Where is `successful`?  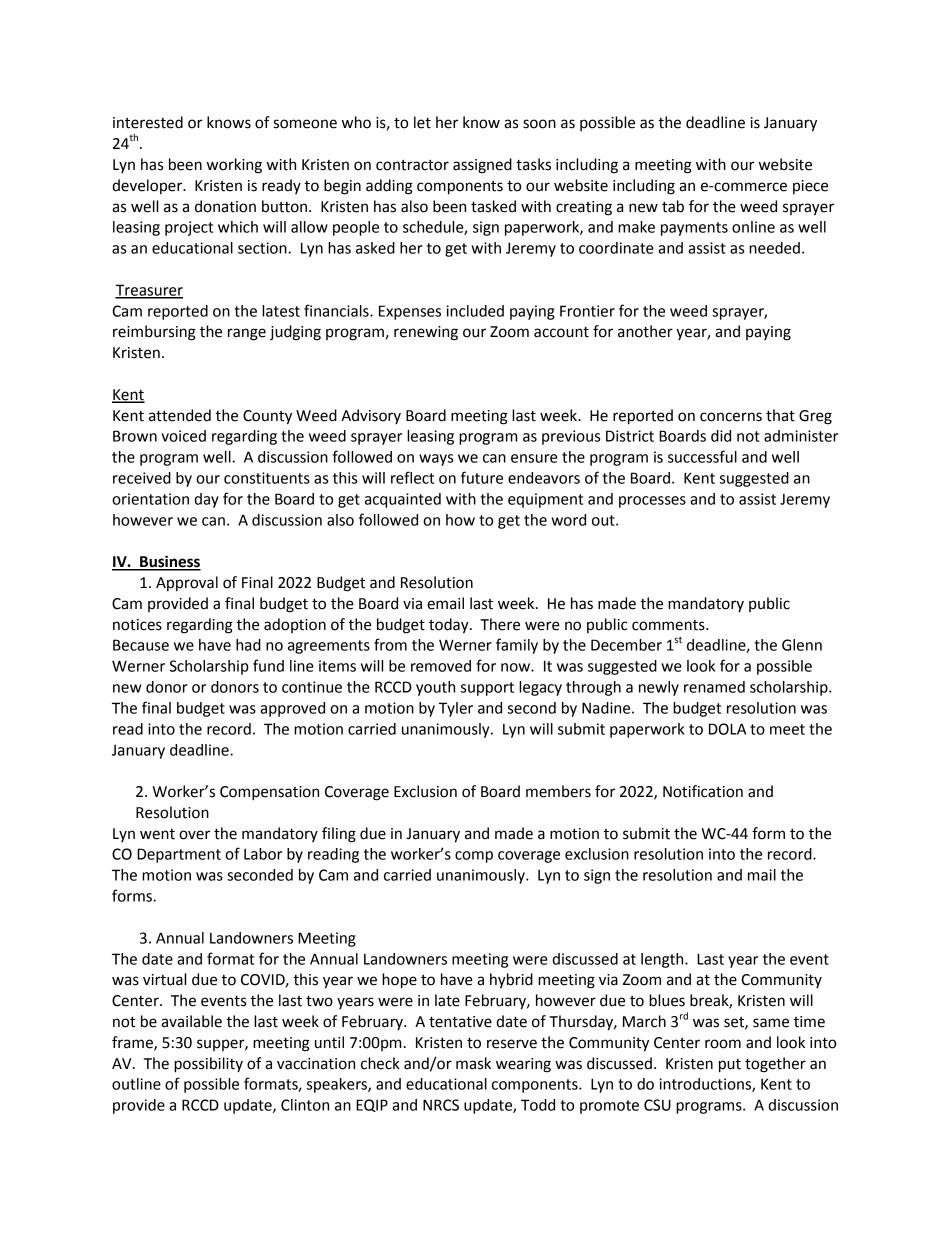 successful is located at coordinates (702, 456).
